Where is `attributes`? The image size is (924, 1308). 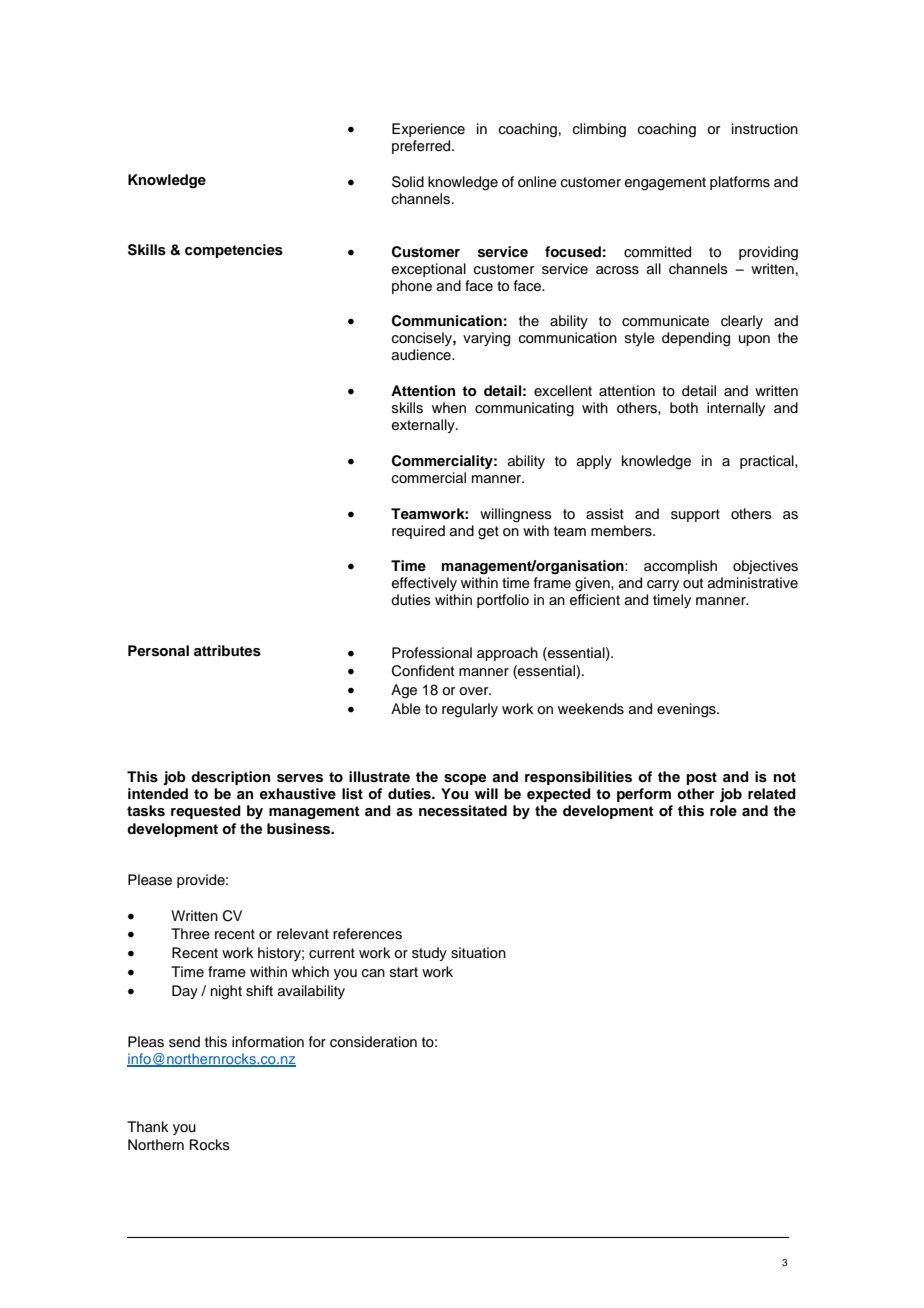 attributes is located at coordinates (227, 651).
